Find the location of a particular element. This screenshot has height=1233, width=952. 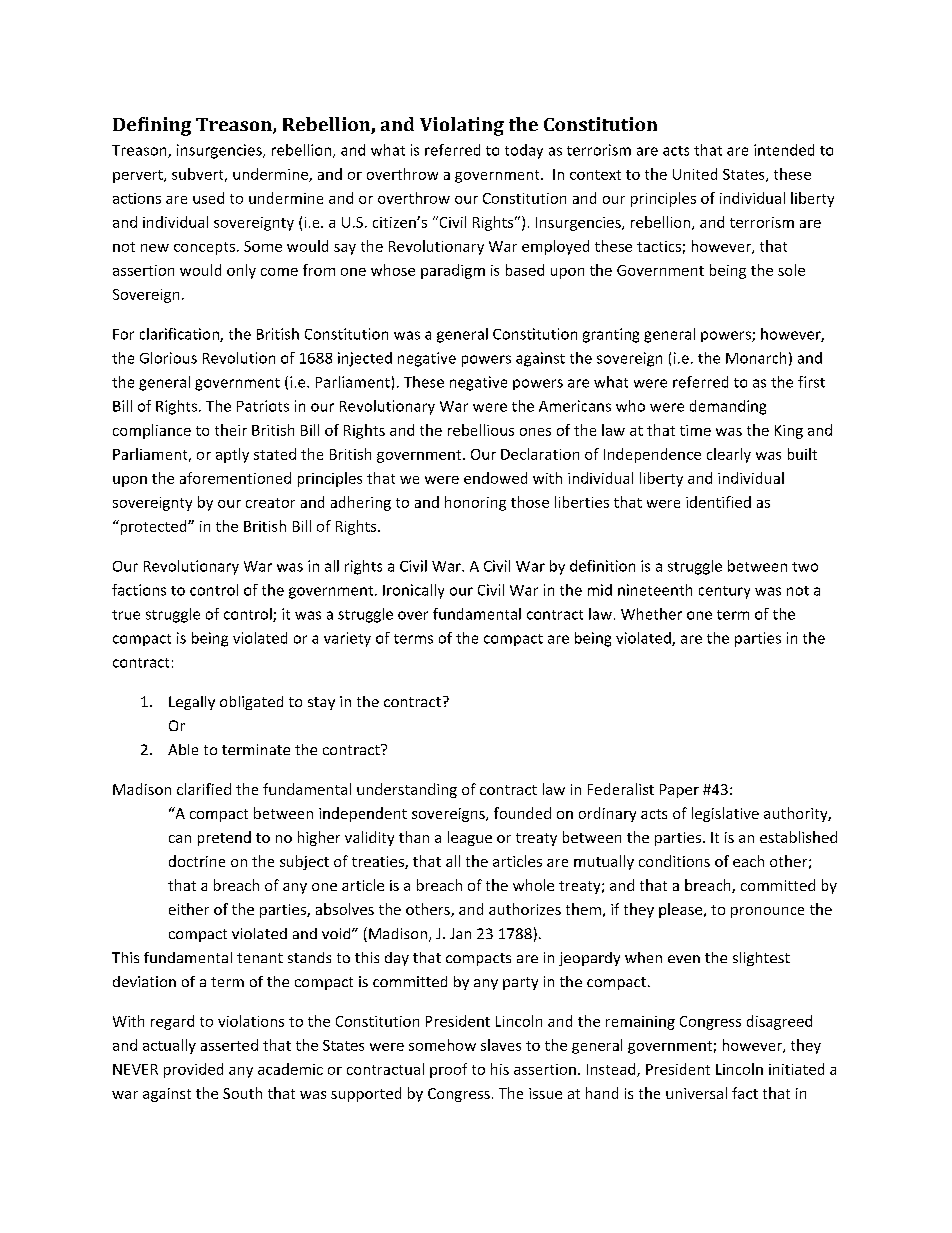

provided is located at coordinates (193, 1070).
